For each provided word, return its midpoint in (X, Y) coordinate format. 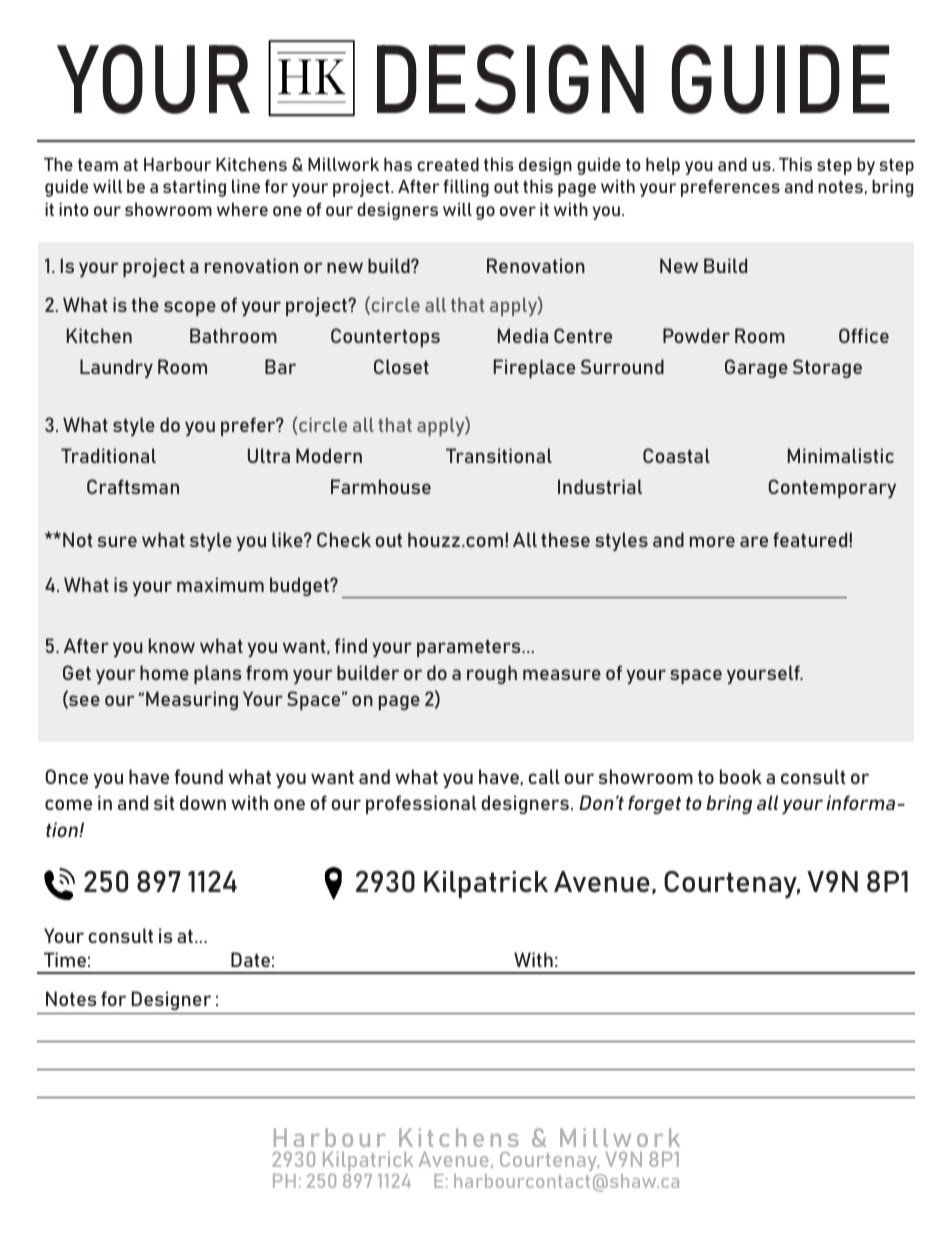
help (663, 166)
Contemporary (832, 488)
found (199, 776)
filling (466, 188)
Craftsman (133, 486)
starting (194, 188)
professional (421, 804)
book (741, 776)
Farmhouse (381, 486)
